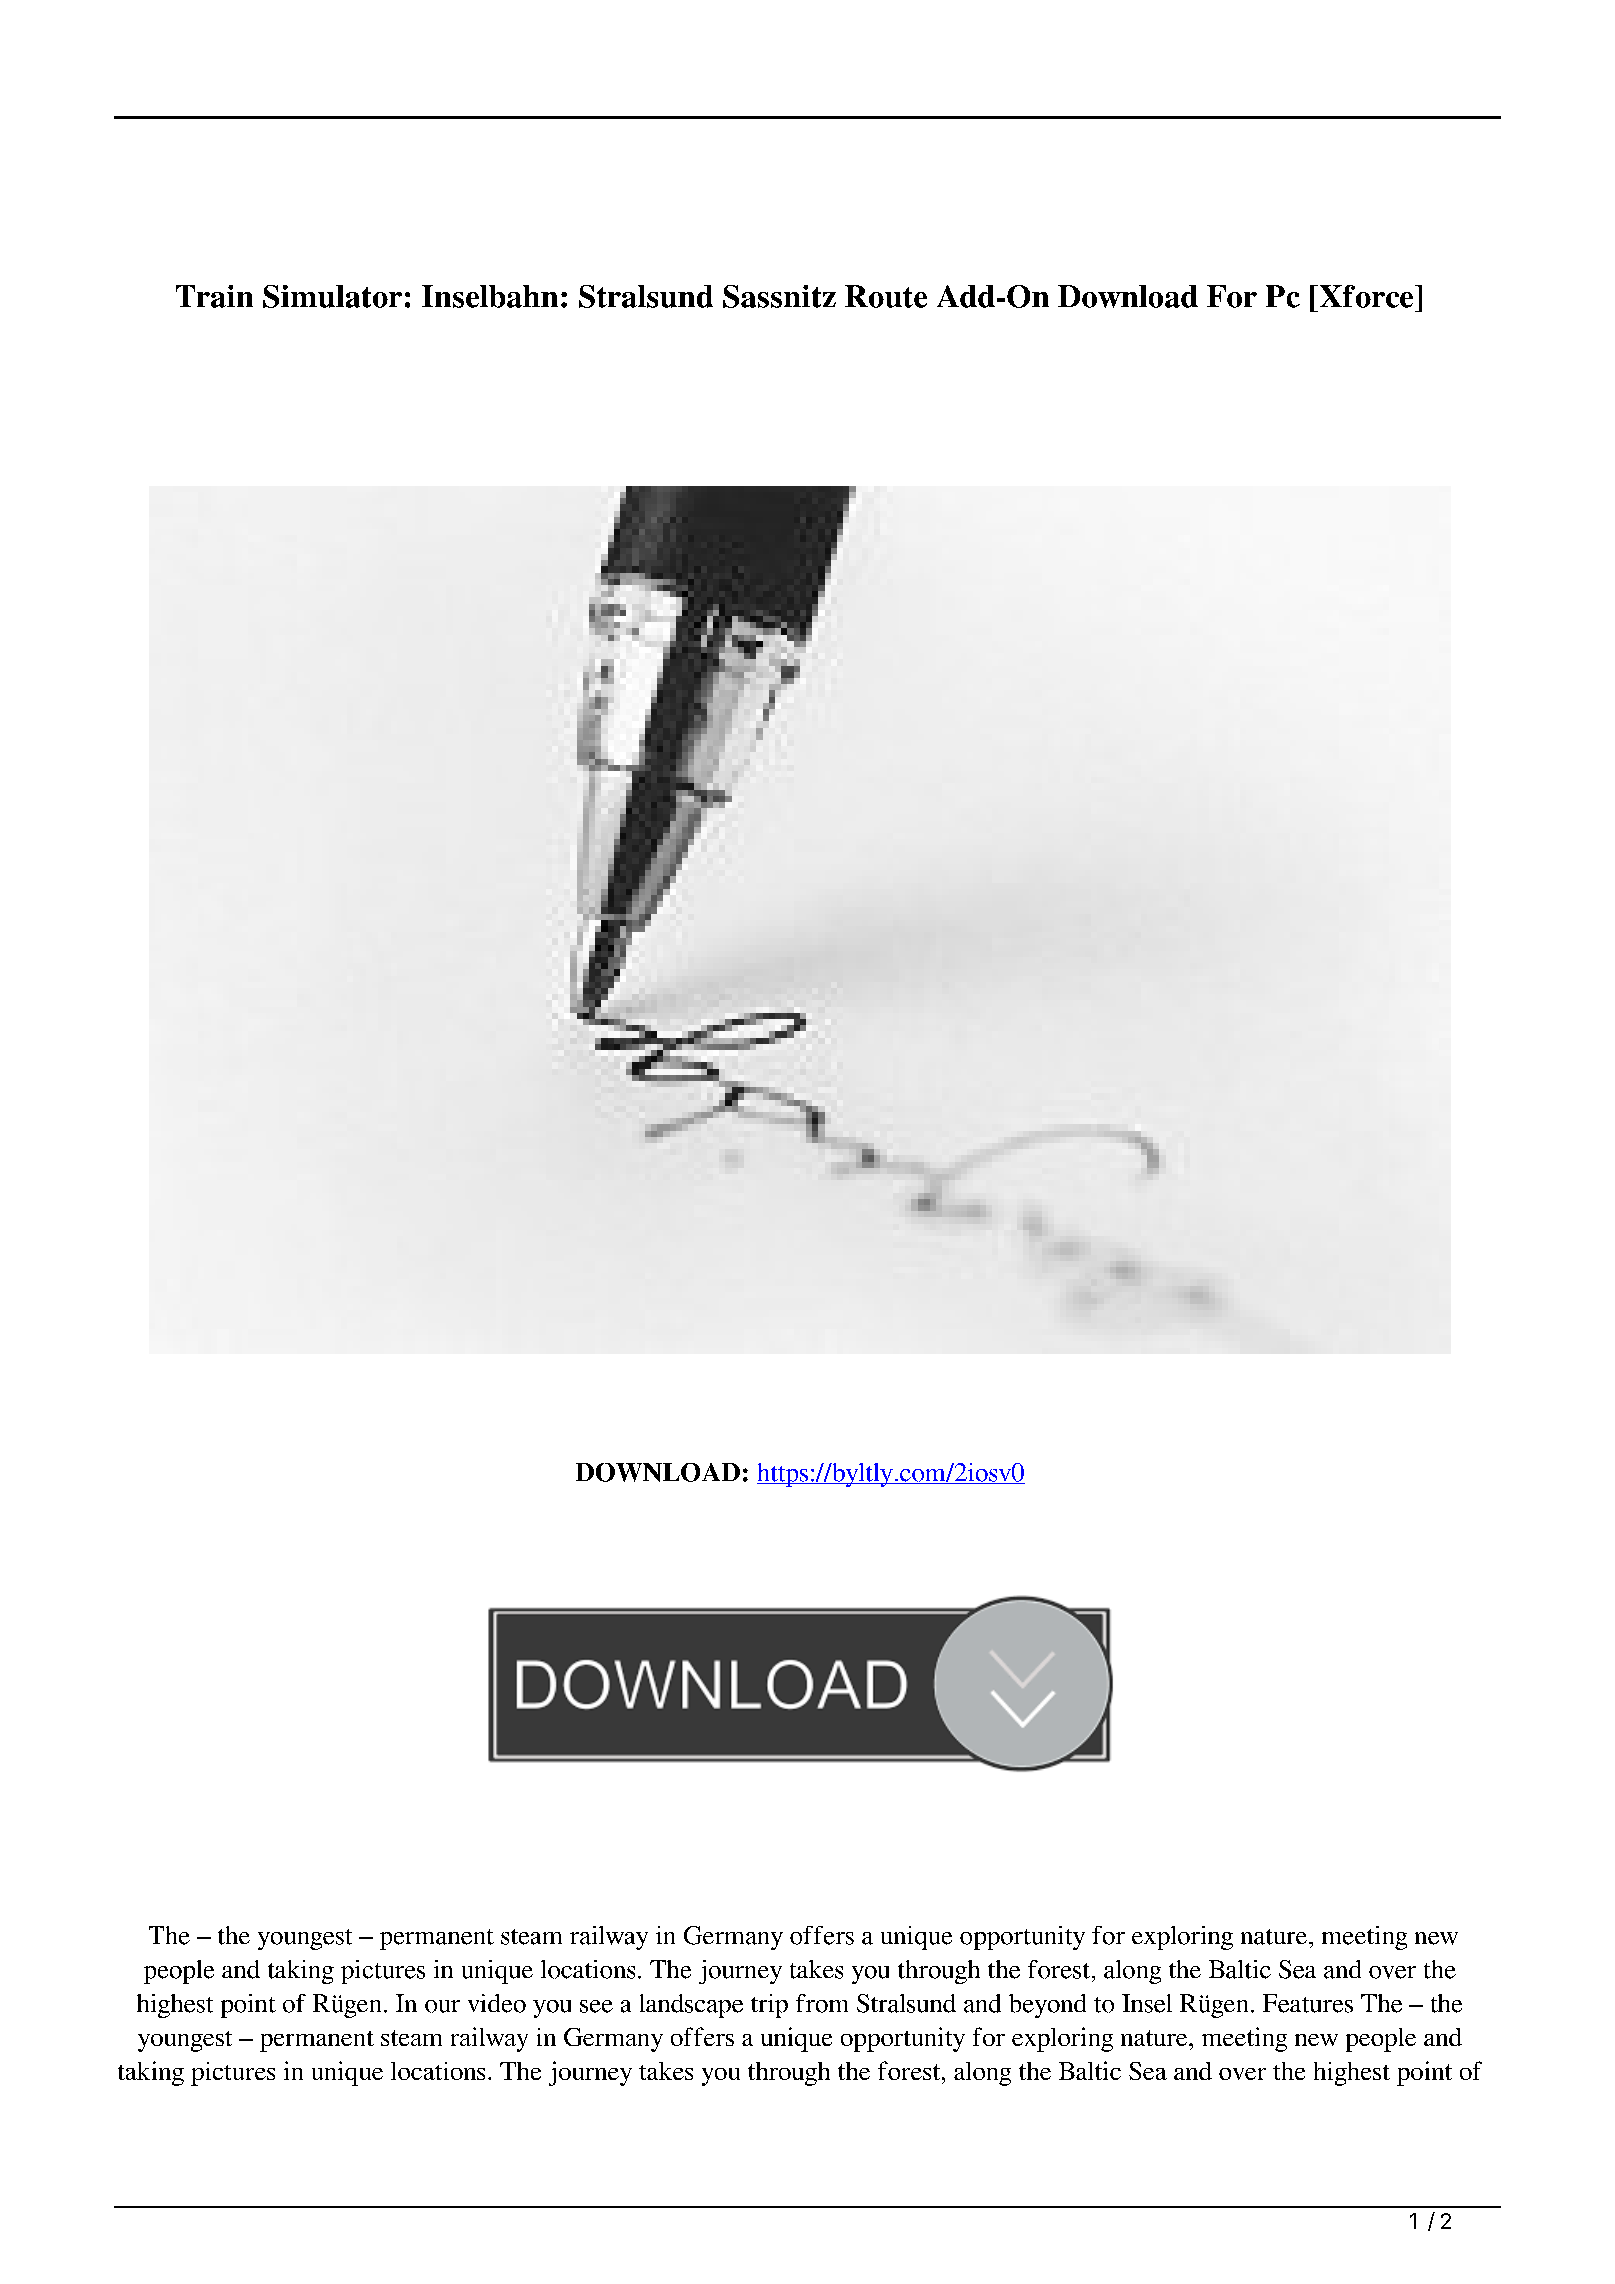 This document has width=1615, height=2284. What do you see at coordinates (497, 2003) in the document?
I see `video` at bounding box center [497, 2003].
